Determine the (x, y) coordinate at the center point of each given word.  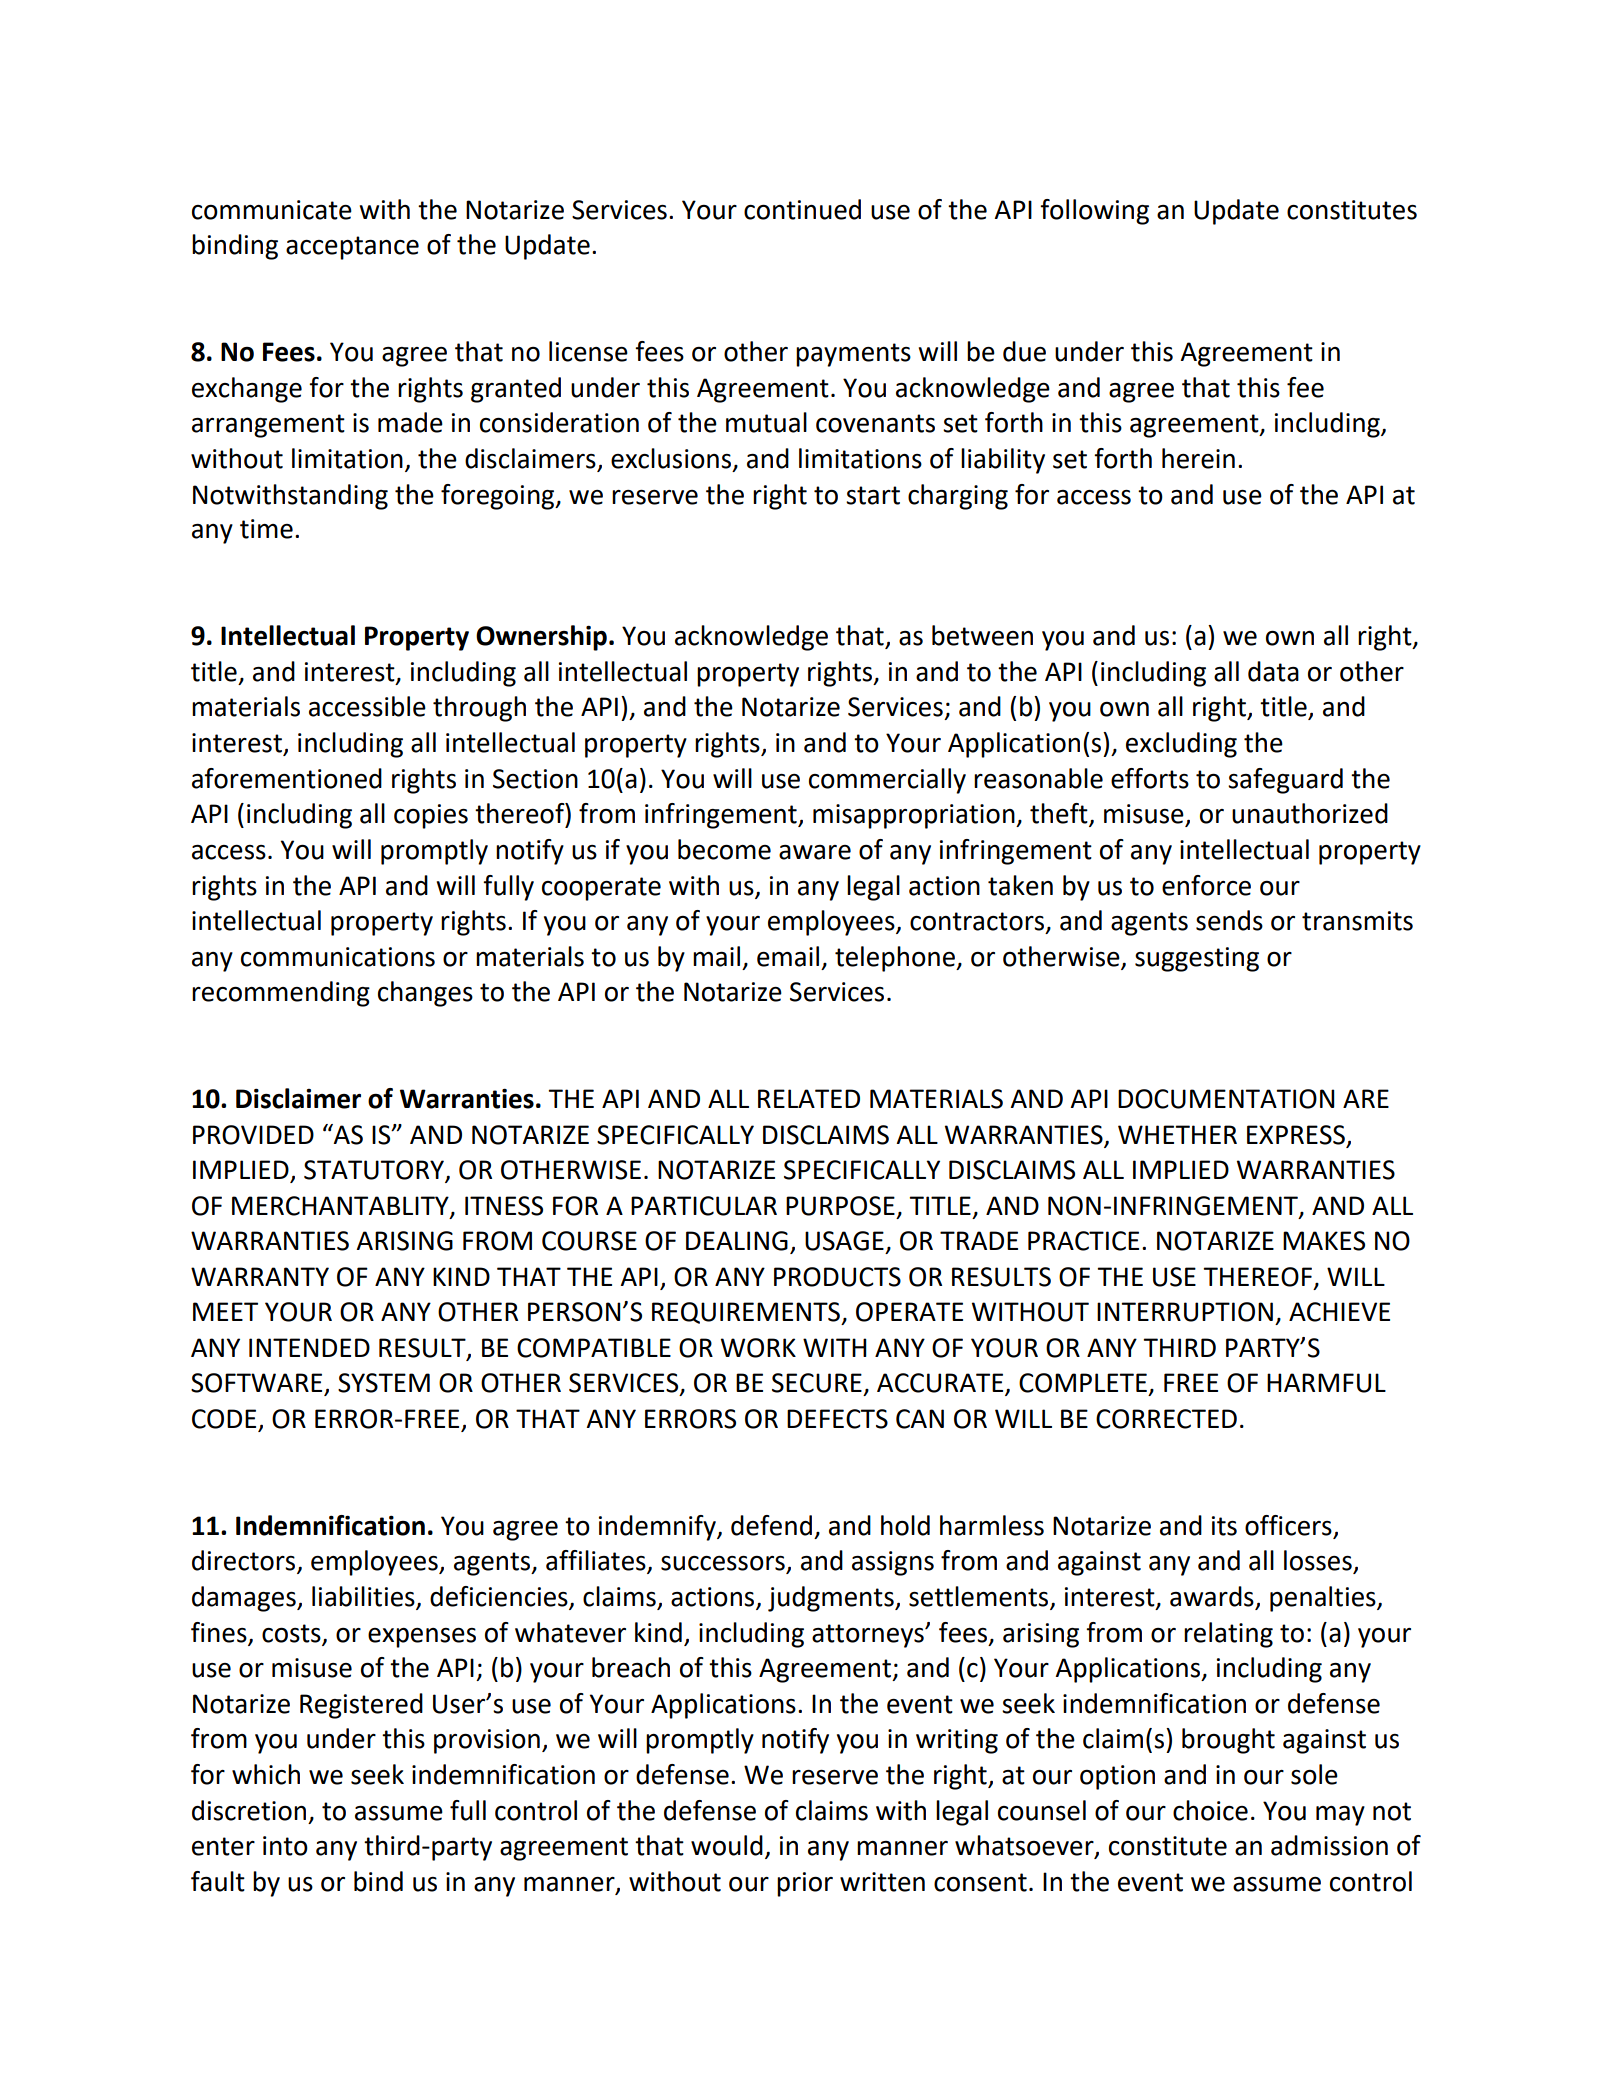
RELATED (809, 1098)
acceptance (352, 248)
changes (425, 994)
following (1094, 212)
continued (802, 209)
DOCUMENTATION (1226, 1099)
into (285, 1846)
